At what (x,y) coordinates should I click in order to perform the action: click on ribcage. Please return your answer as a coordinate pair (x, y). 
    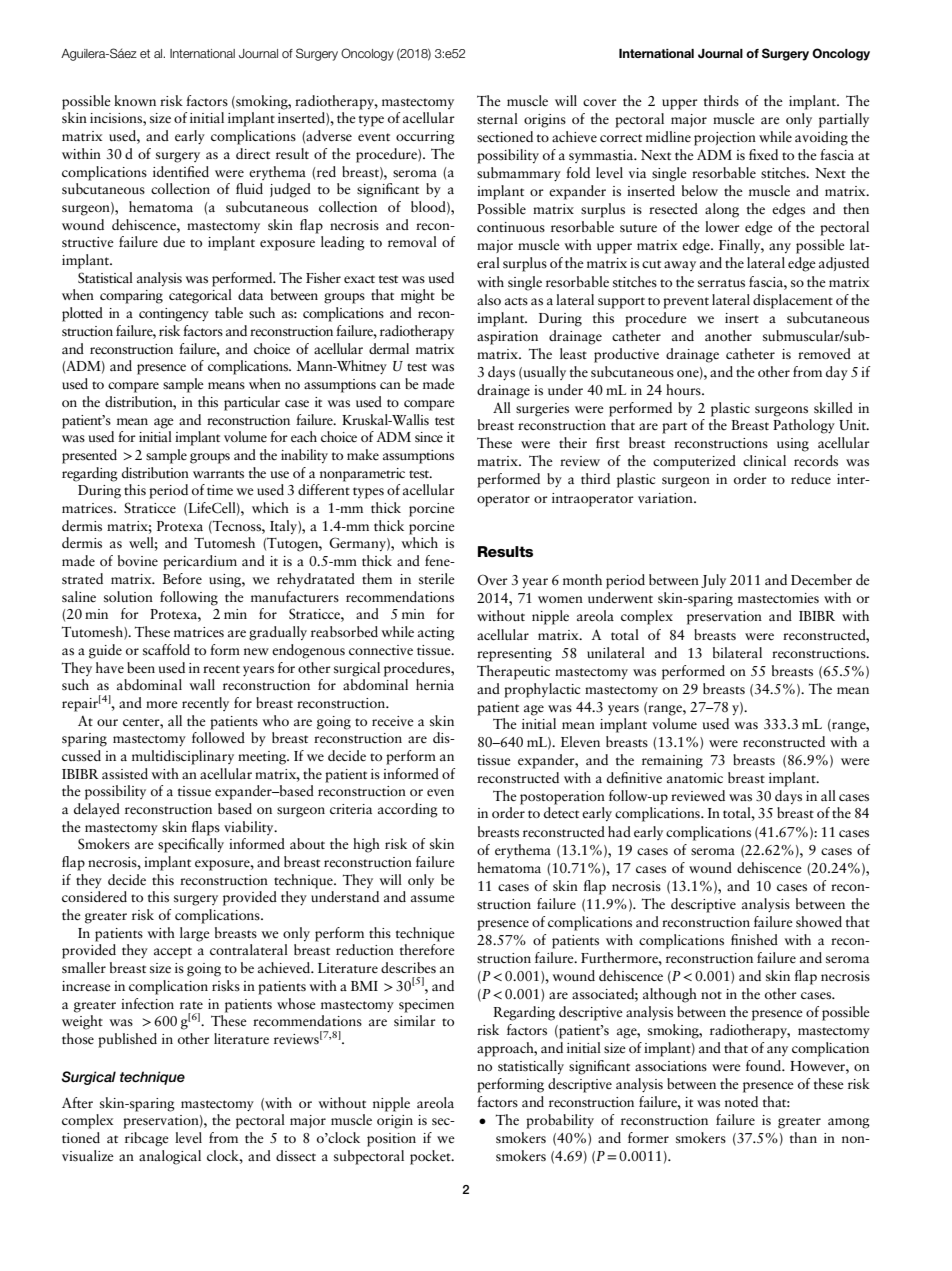
    Looking at the image, I should click on (147, 1139).
